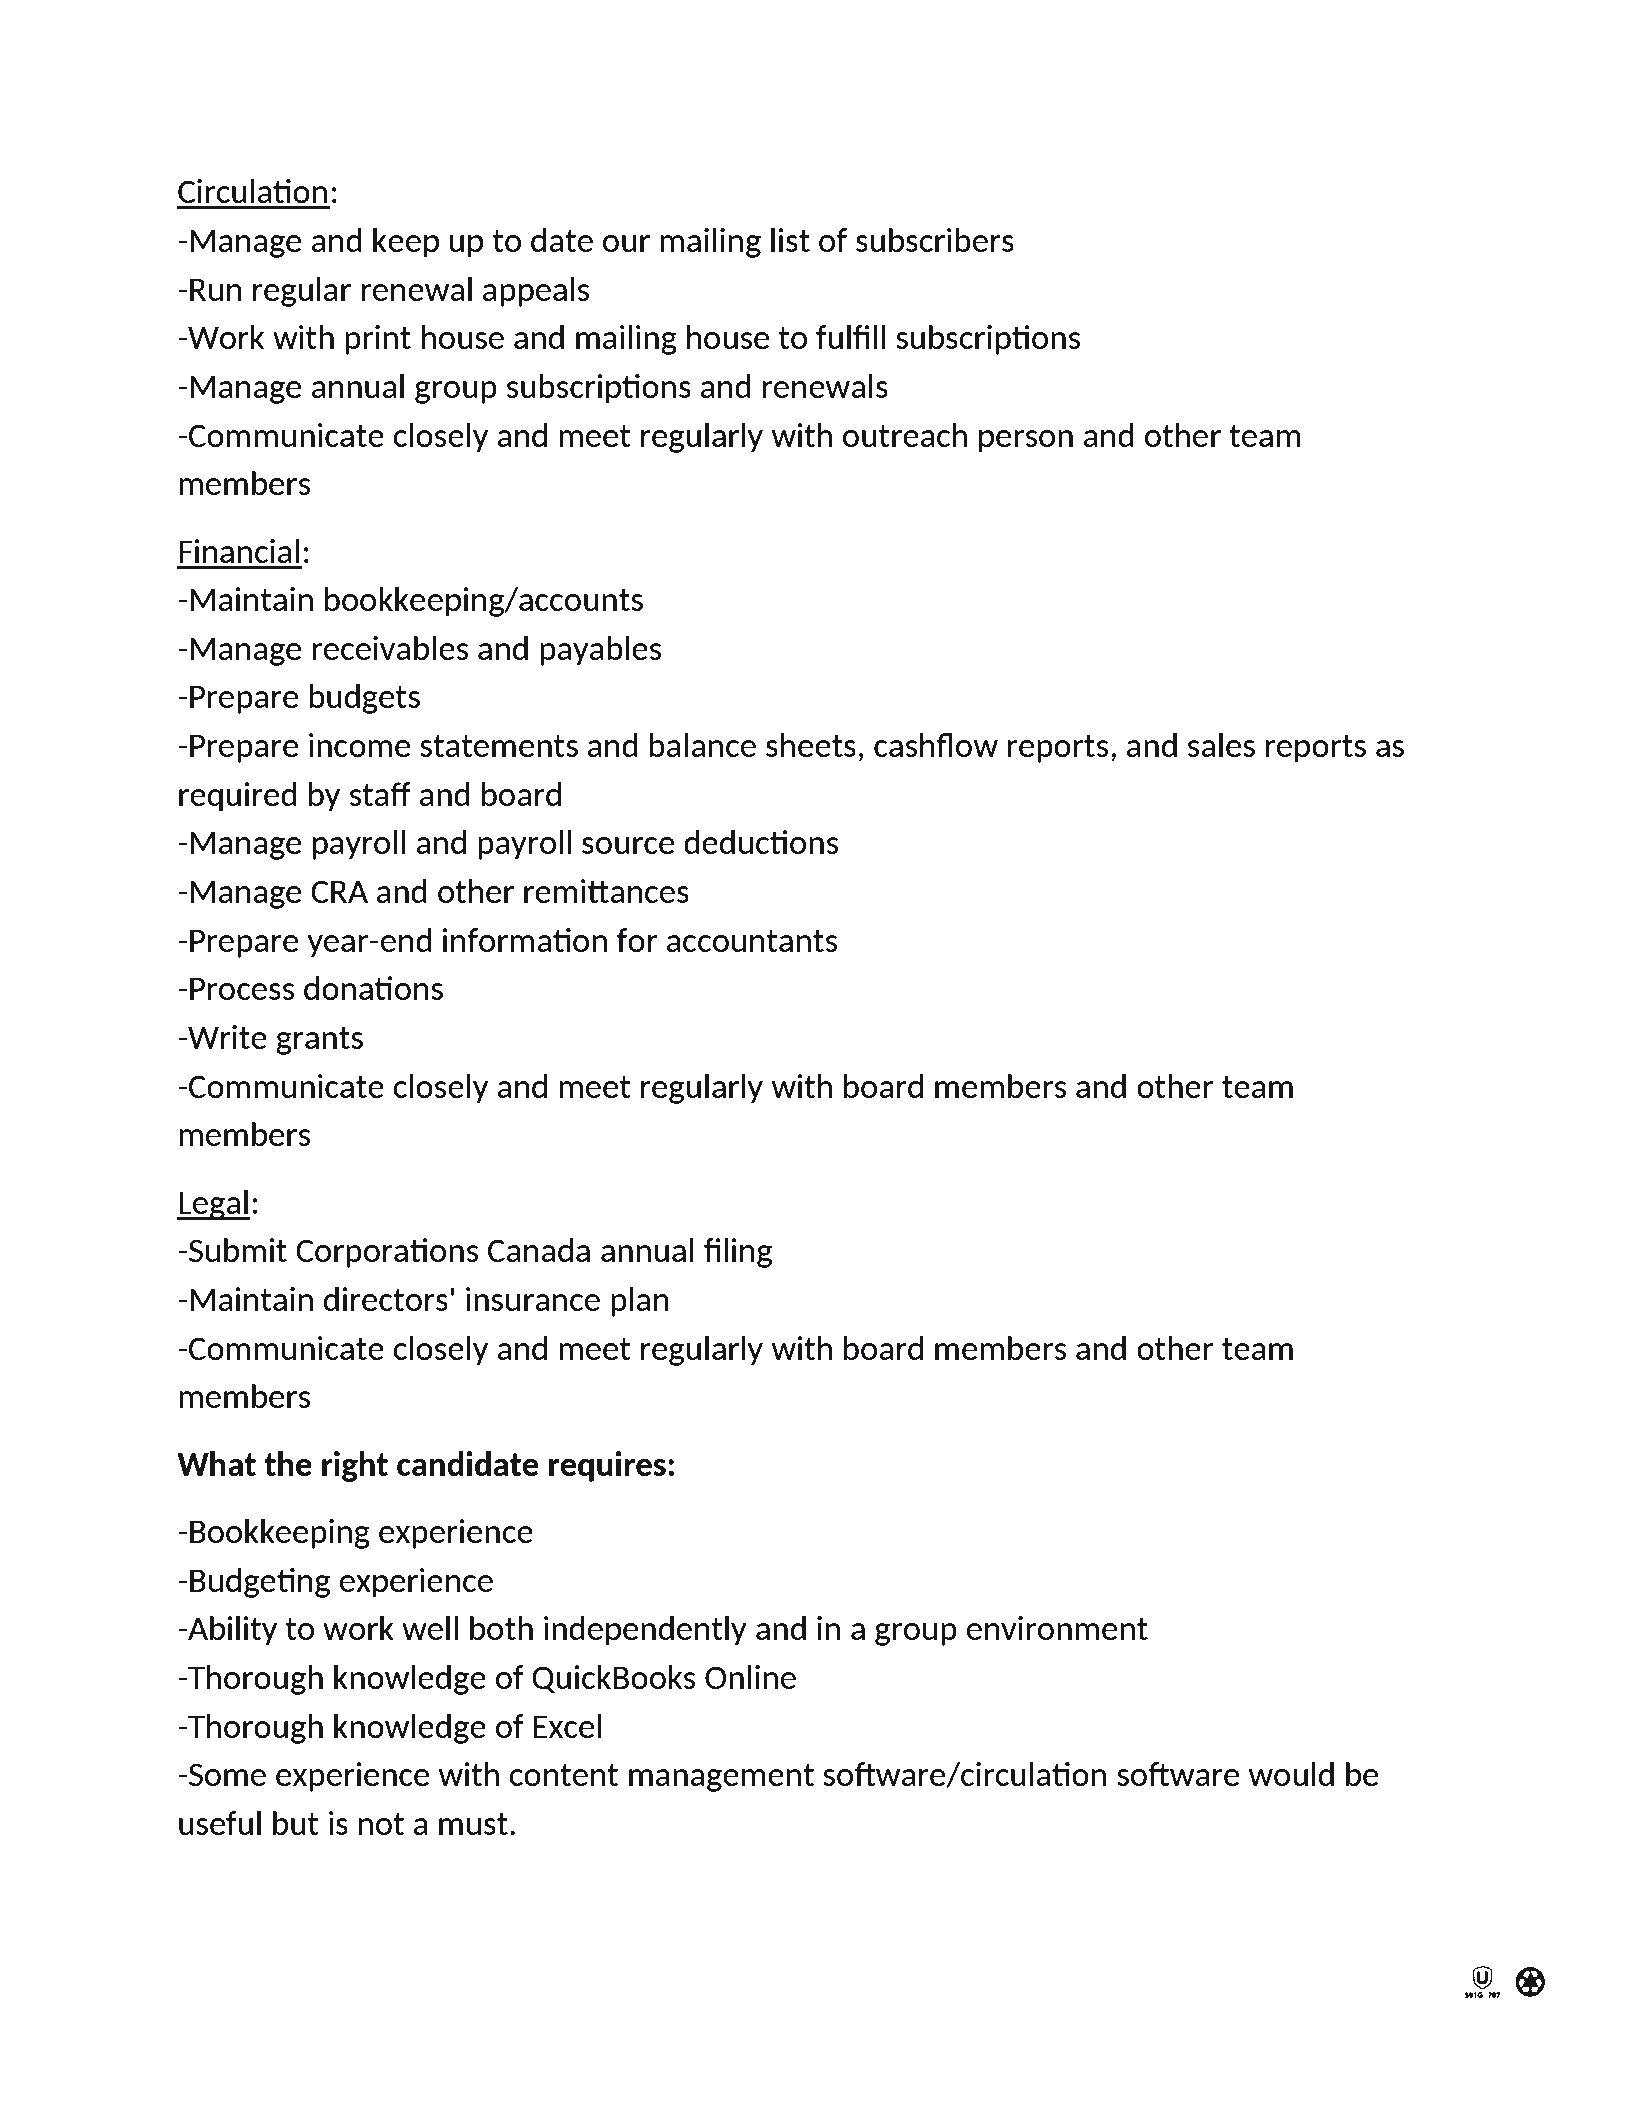 This screenshot has height=2117, width=1636. Describe the element at coordinates (935, 240) in the screenshot. I see `subscribers` at that location.
